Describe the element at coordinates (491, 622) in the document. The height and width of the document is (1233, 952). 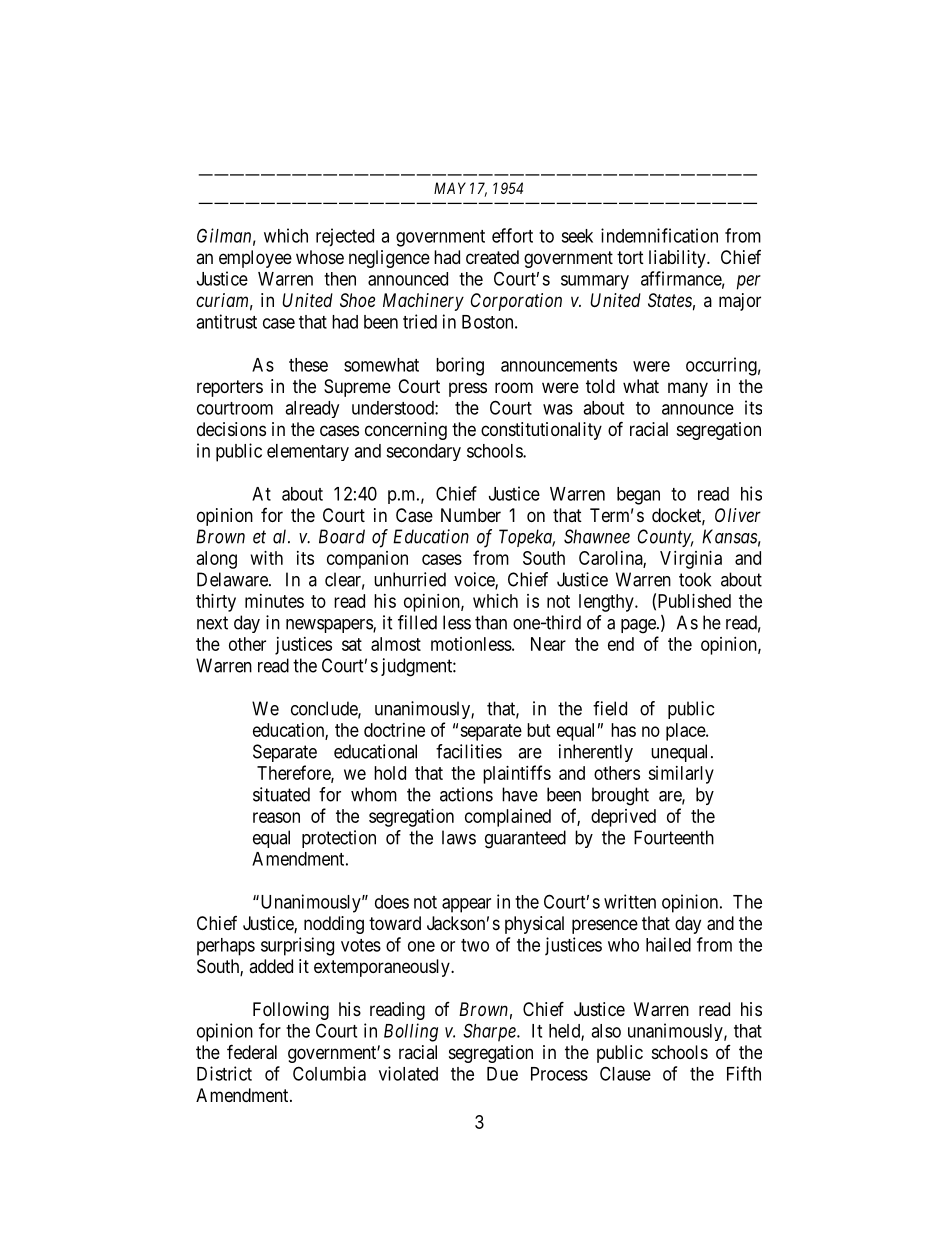
I see `than` at that location.
